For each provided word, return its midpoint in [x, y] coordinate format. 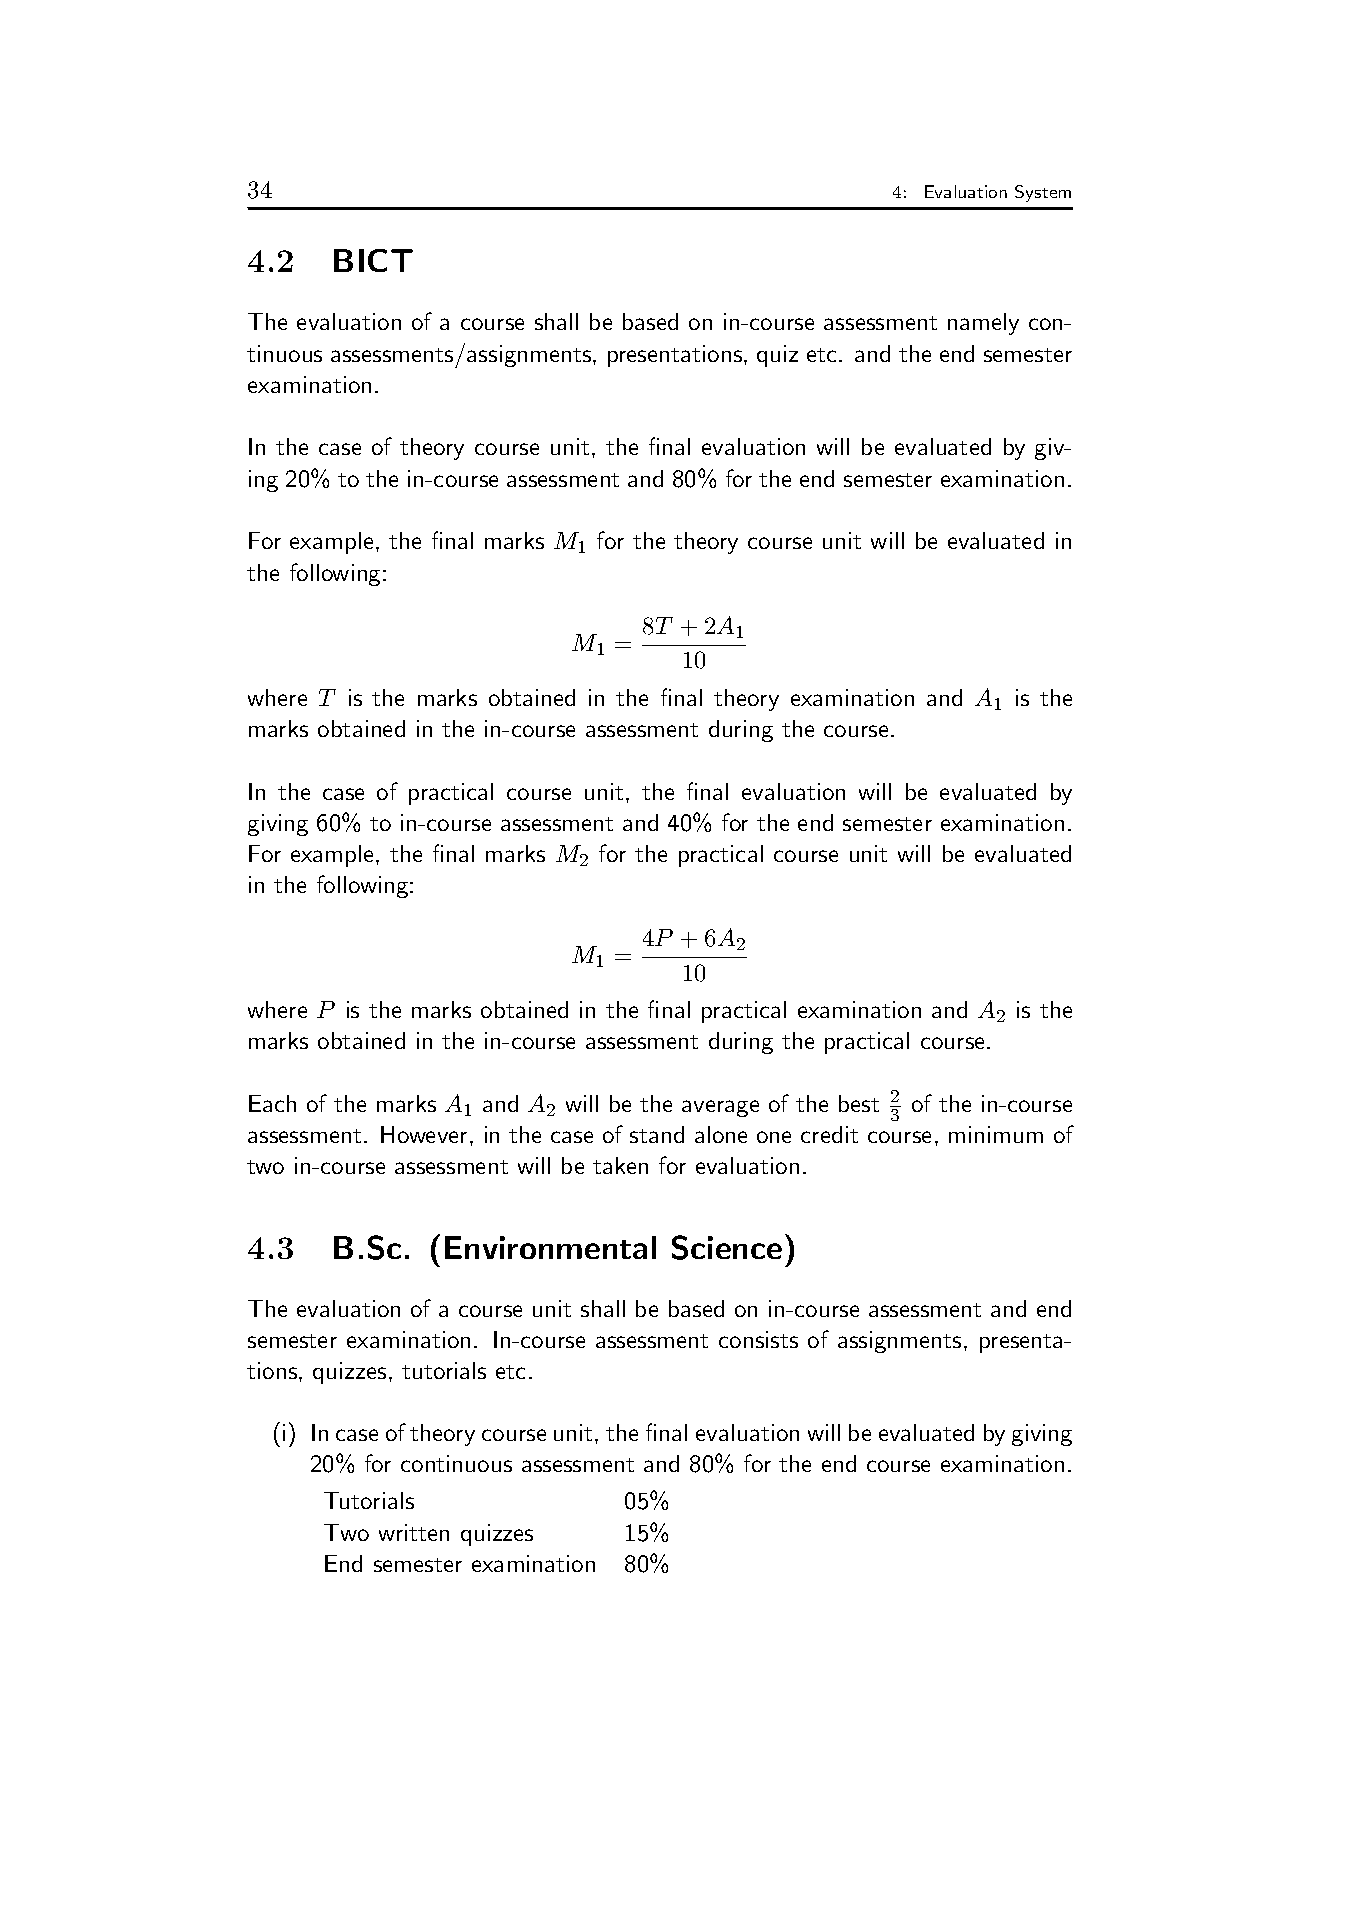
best [859, 1103]
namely [983, 324]
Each [272, 1103]
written [414, 1532]
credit [829, 1134]
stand [657, 1134]
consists [758, 1339]
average [720, 1108]
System [1043, 193]
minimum [996, 1134]
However [424, 1134]
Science [727, 1247]
